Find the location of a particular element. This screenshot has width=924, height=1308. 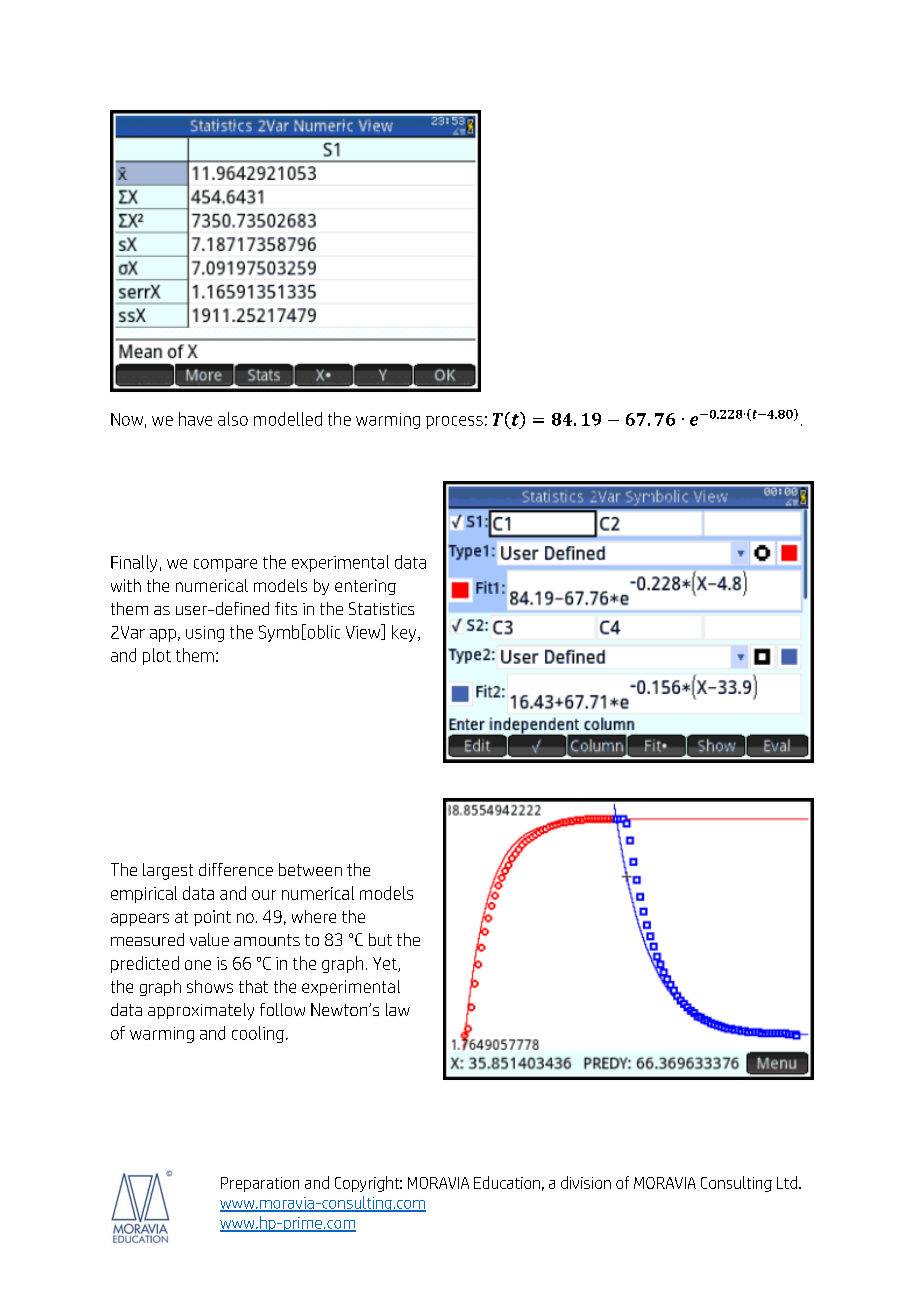

Yet is located at coordinates (386, 964).
